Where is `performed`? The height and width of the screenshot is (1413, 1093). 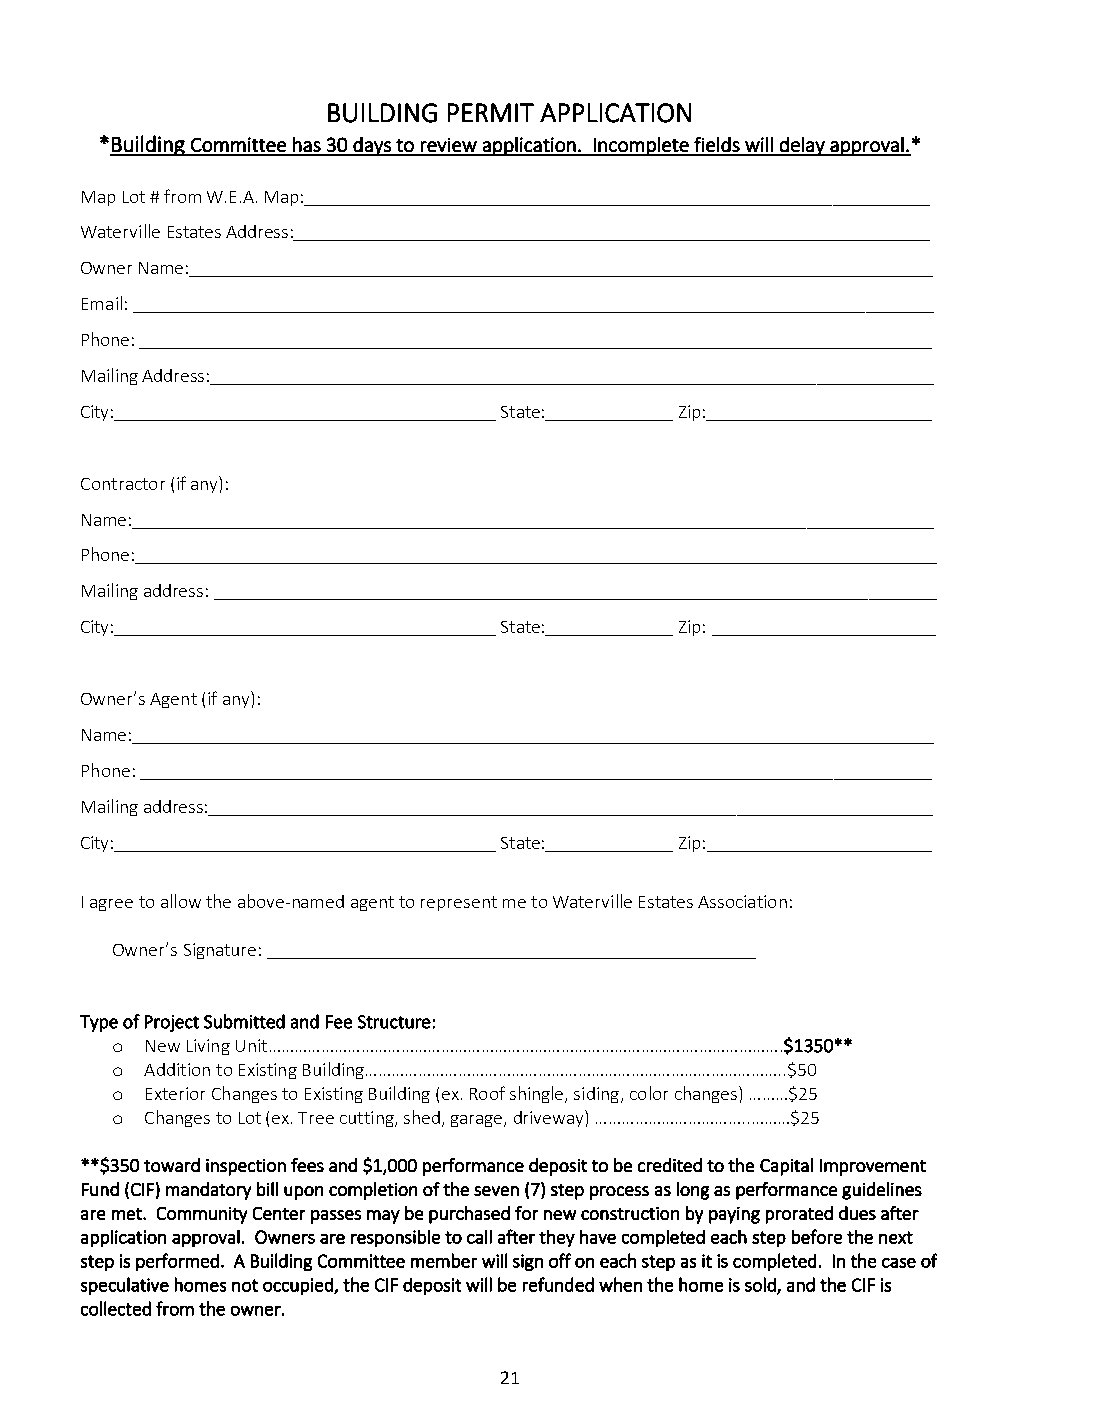 performed is located at coordinates (177, 1262).
